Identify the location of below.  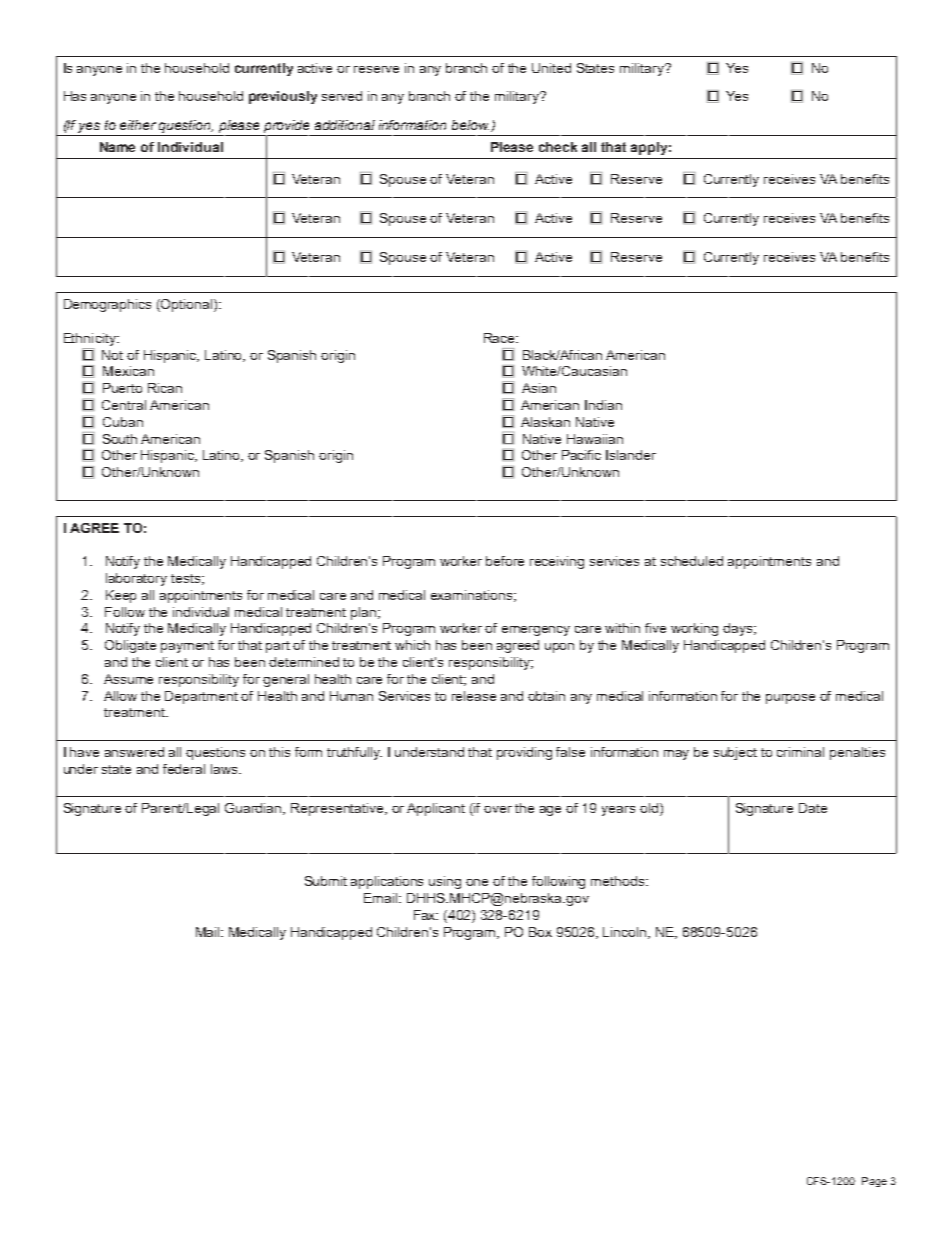
(470, 125).
